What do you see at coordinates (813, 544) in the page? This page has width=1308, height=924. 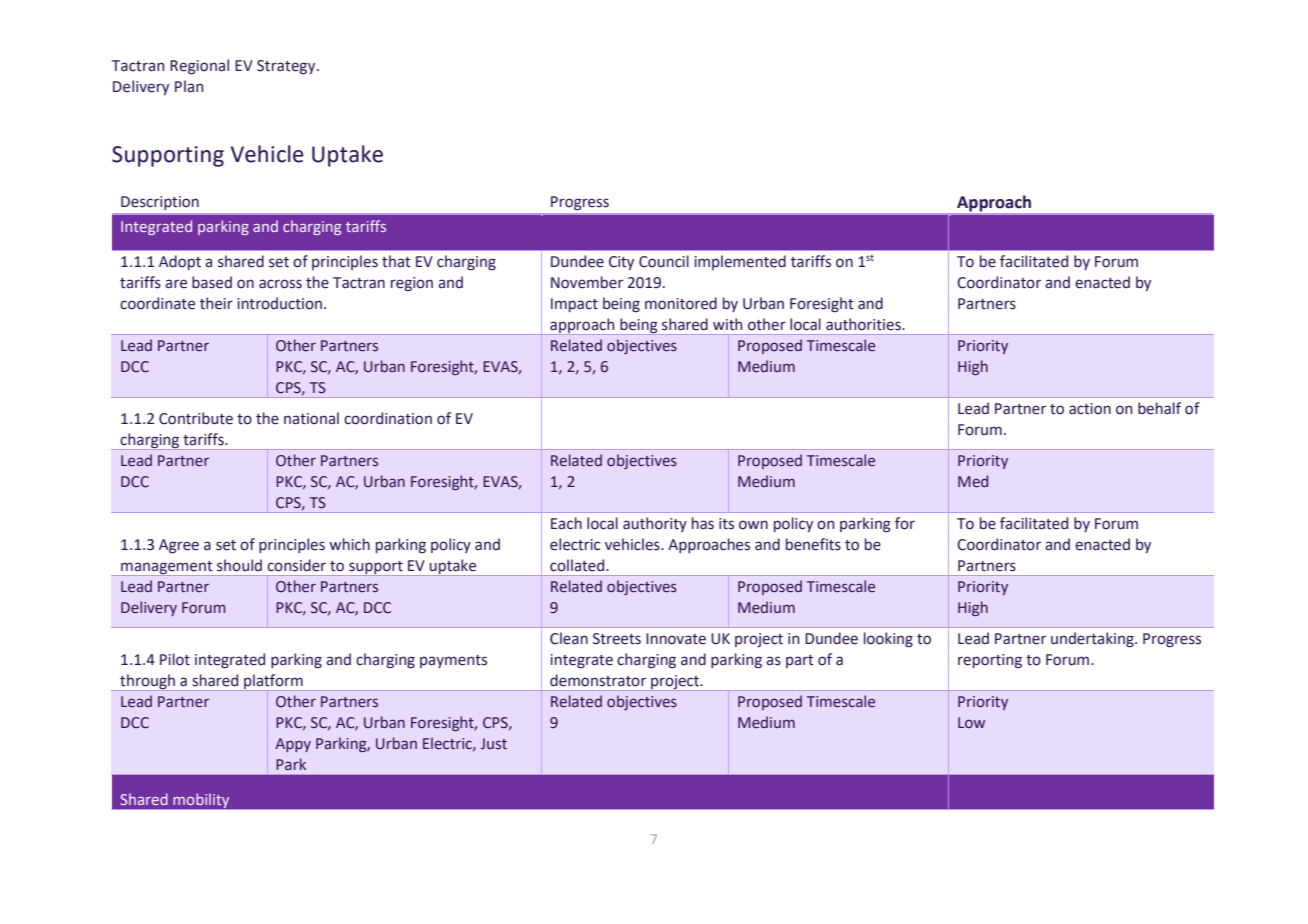 I see `benefits` at bounding box center [813, 544].
